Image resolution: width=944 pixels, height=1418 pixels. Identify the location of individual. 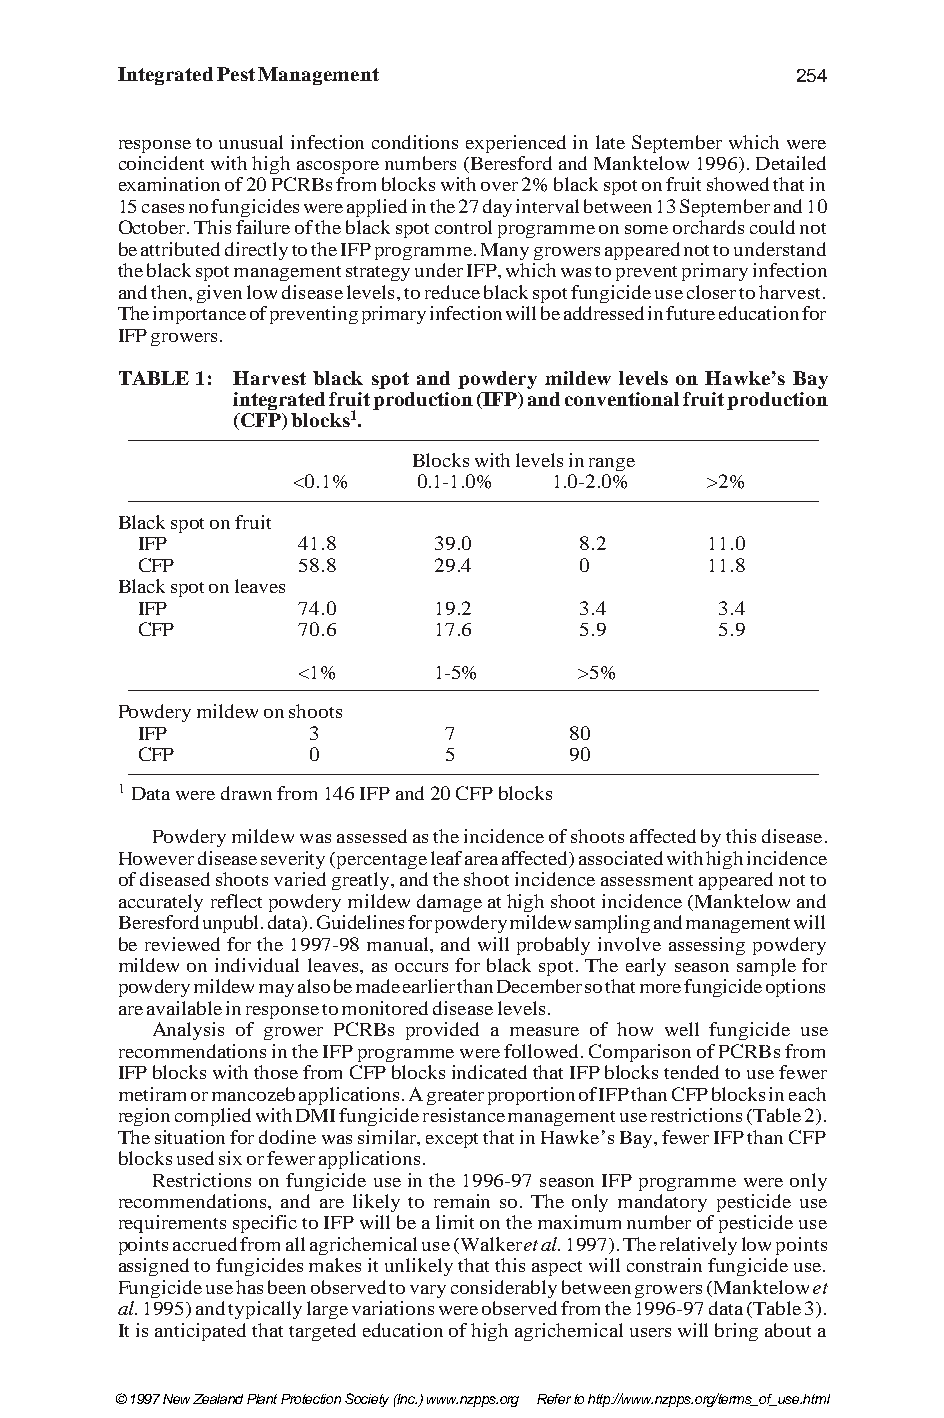
(257, 965).
